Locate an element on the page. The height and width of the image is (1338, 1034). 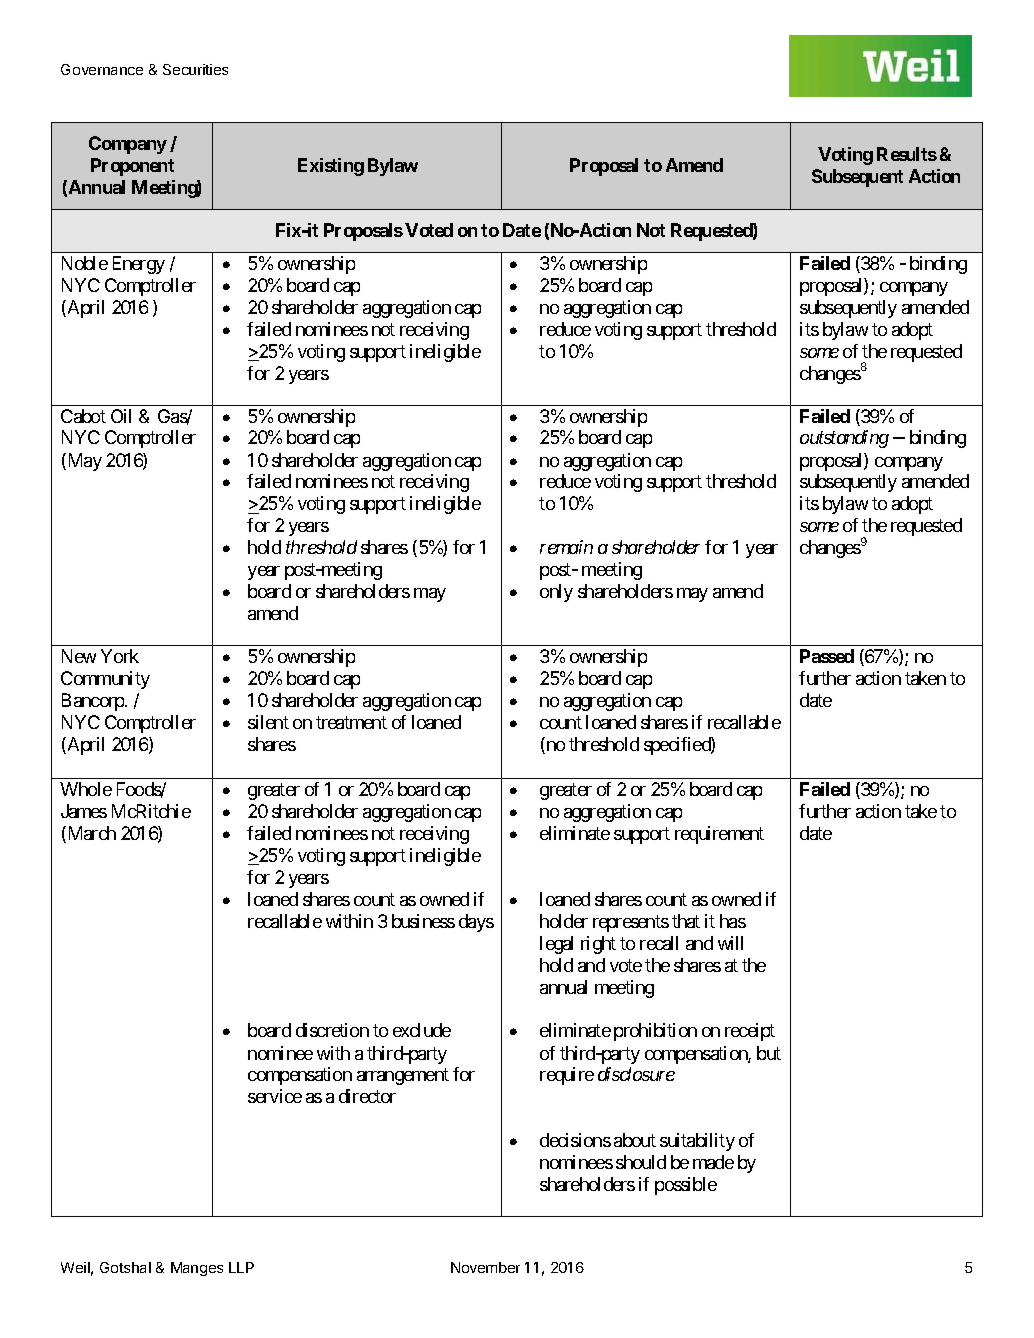
Results is located at coordinates (907, 154).
